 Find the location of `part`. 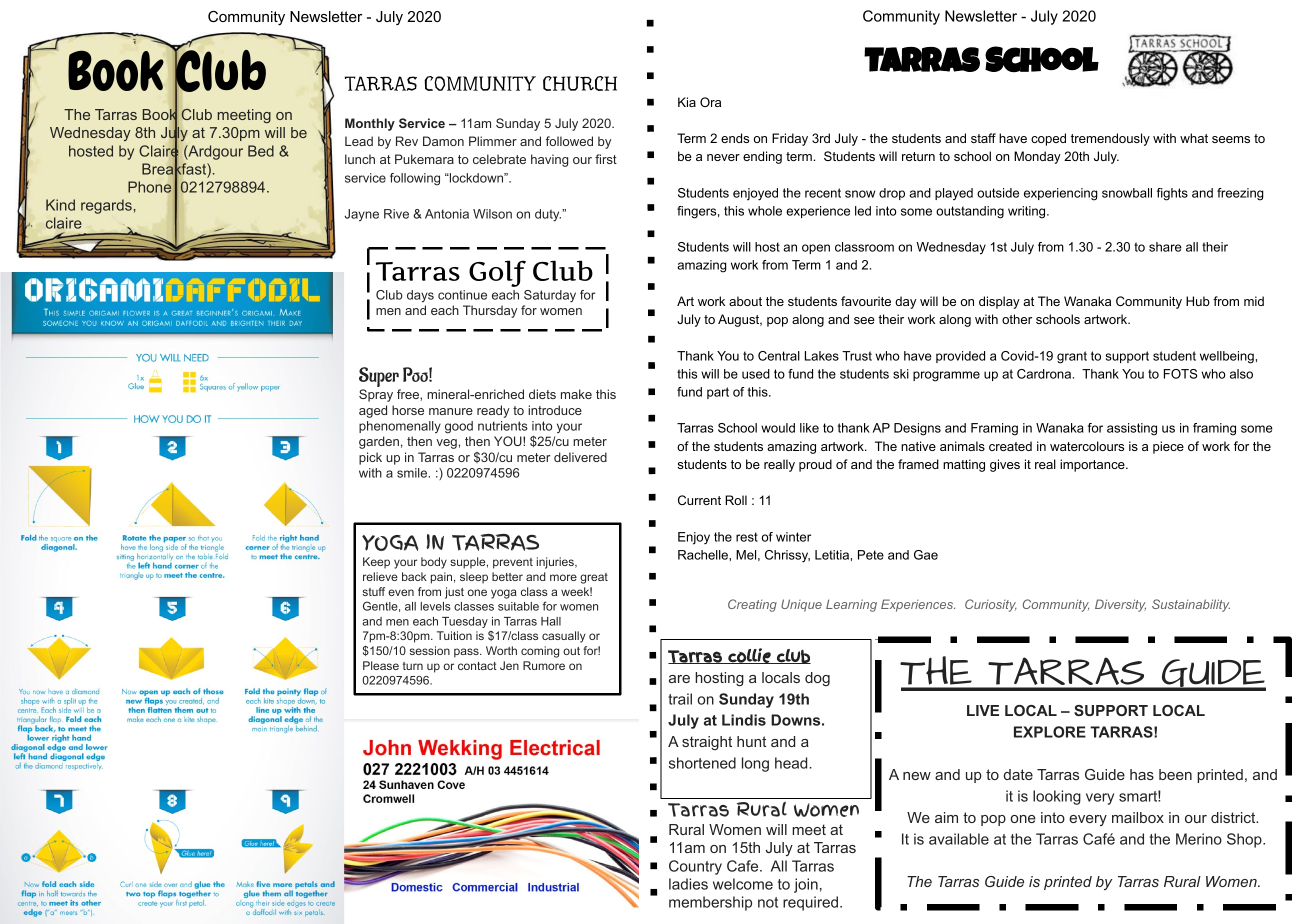

part is located at coordinates (718, 393).
